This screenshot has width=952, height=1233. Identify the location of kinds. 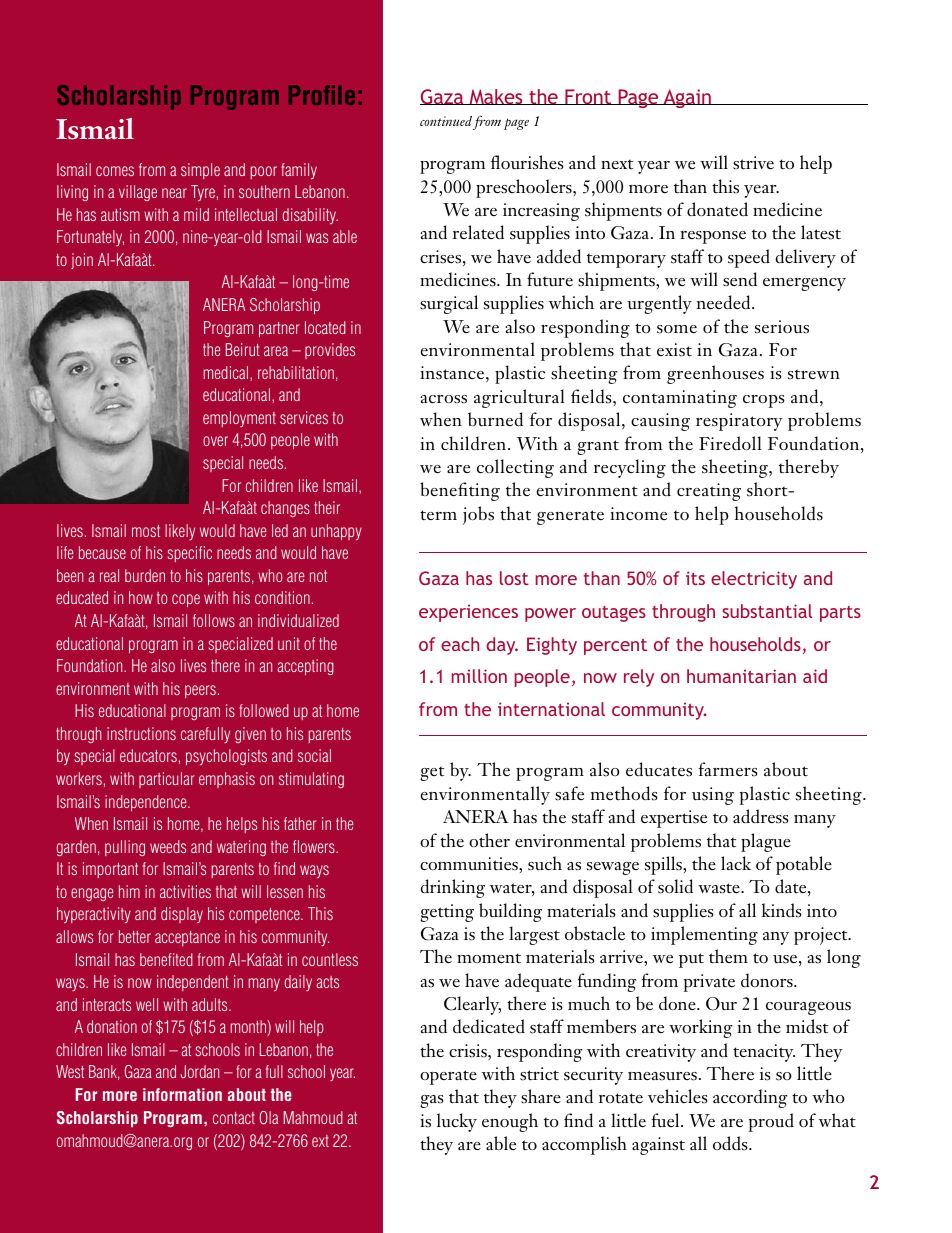
(781, 910).
